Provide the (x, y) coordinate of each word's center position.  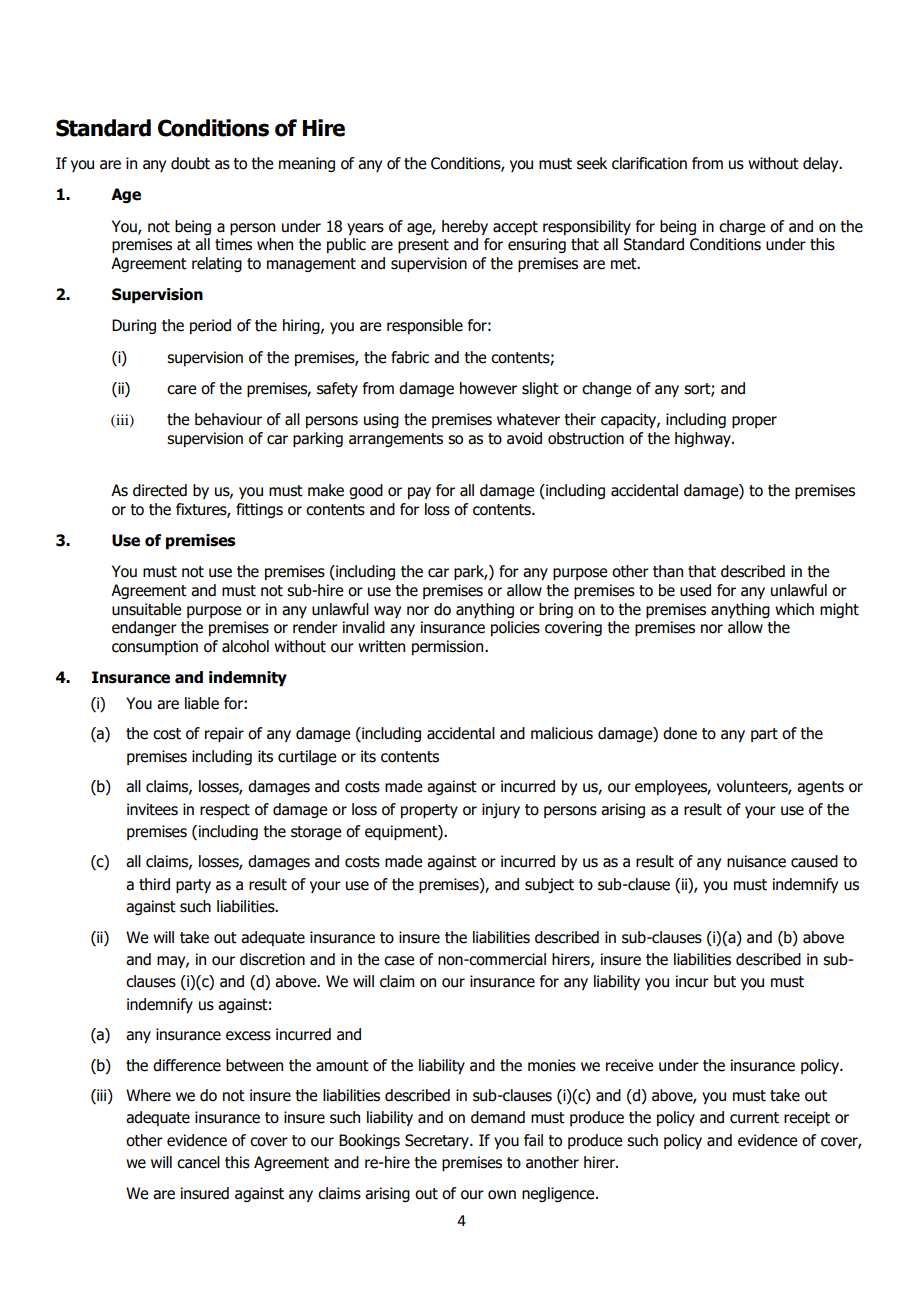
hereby (465, 227)
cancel (198, 1162)
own (502, 1195)
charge (742, 227)
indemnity (248, 678)
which (794, 609)
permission (449, 647)
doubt (190, 163)
